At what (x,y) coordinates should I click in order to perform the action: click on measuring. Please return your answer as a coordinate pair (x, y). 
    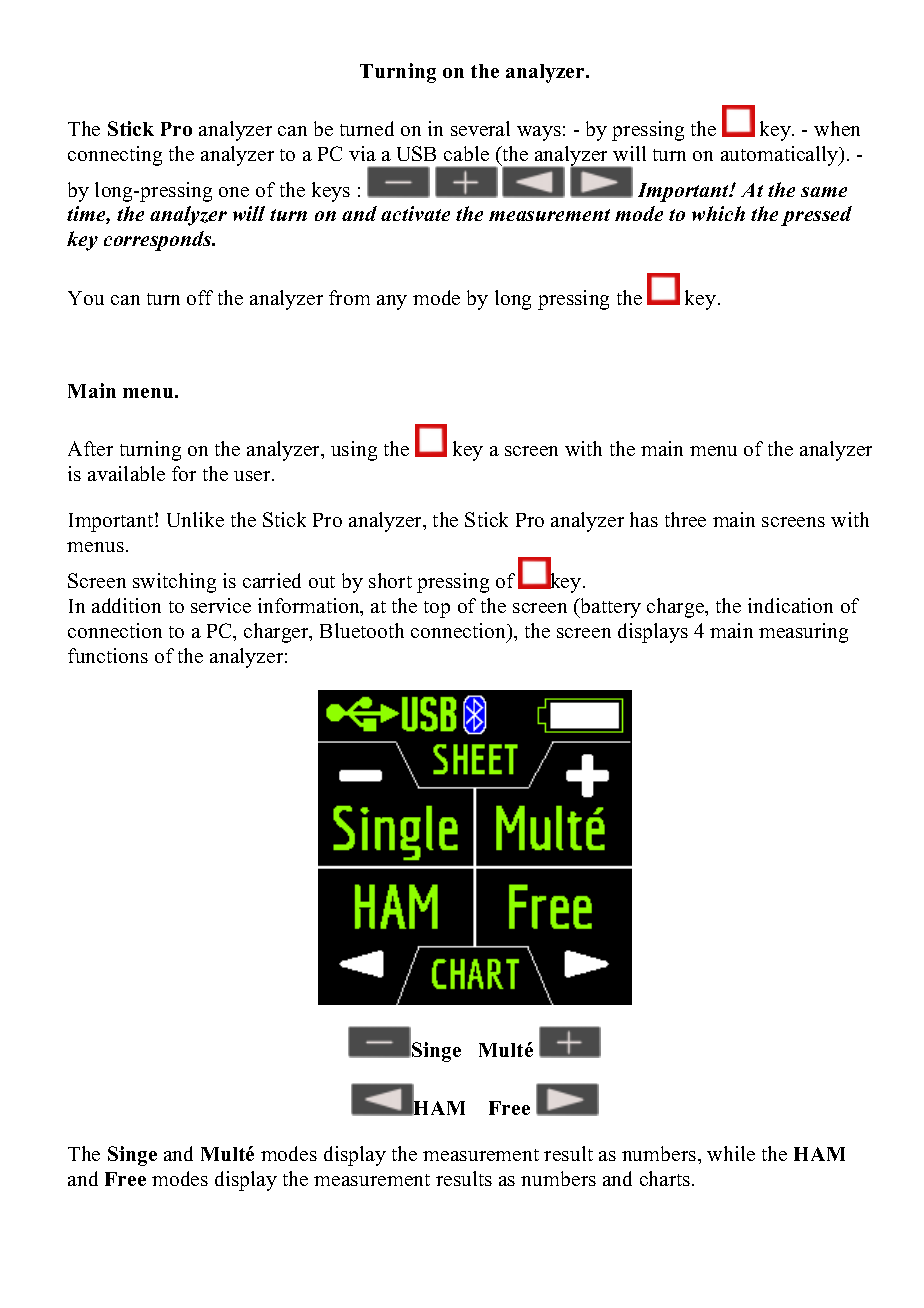
    Looking at the image, I should click on (803, 633).
